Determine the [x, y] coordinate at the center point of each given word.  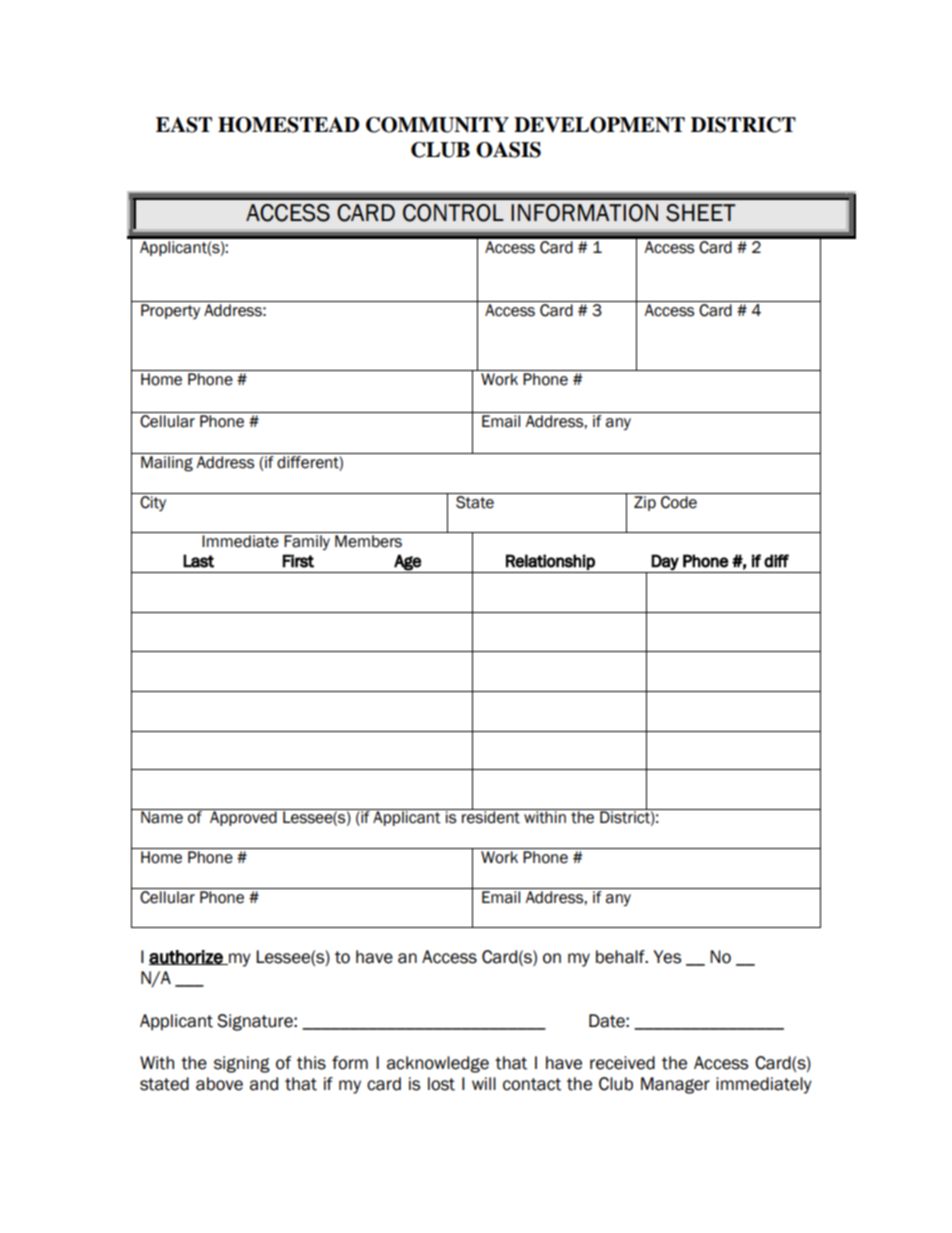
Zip [645, 503]
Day [665, 562]
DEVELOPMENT [599, 125]
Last [198, 561]
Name [162, 816]
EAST [184, 125]
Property [170, 311]
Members [368, 541]
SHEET [701, 213]
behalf [621, 957]
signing [242, 1064]
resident [491, 816]
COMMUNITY [437, 125]
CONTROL [453, 213]
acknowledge [438, 1064]
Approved [243, 817]
